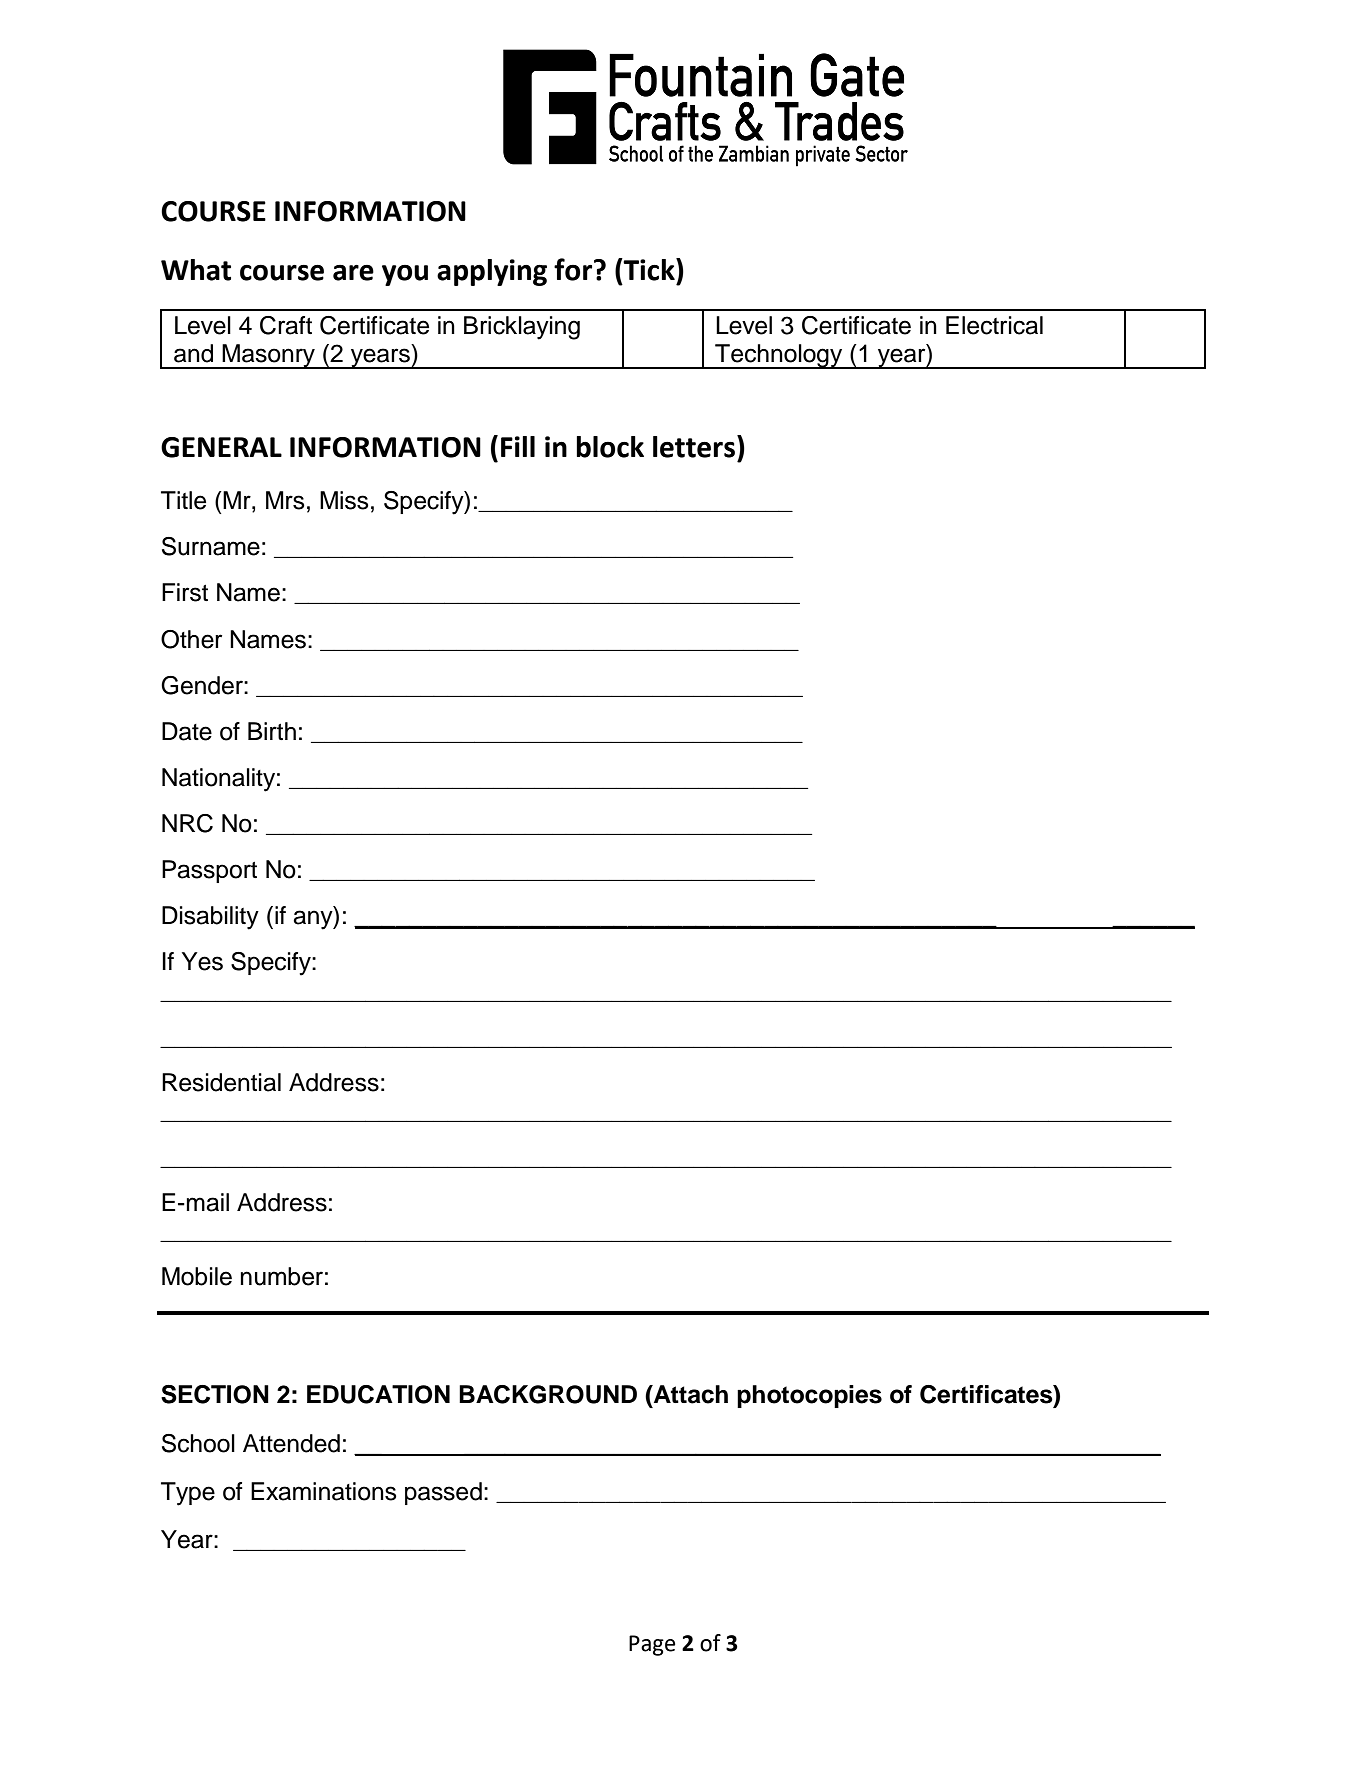 The height and width of the image is (1768, 1366). Describe the element at coordinates (492, 272) in the image. I see `applying` at that location.
